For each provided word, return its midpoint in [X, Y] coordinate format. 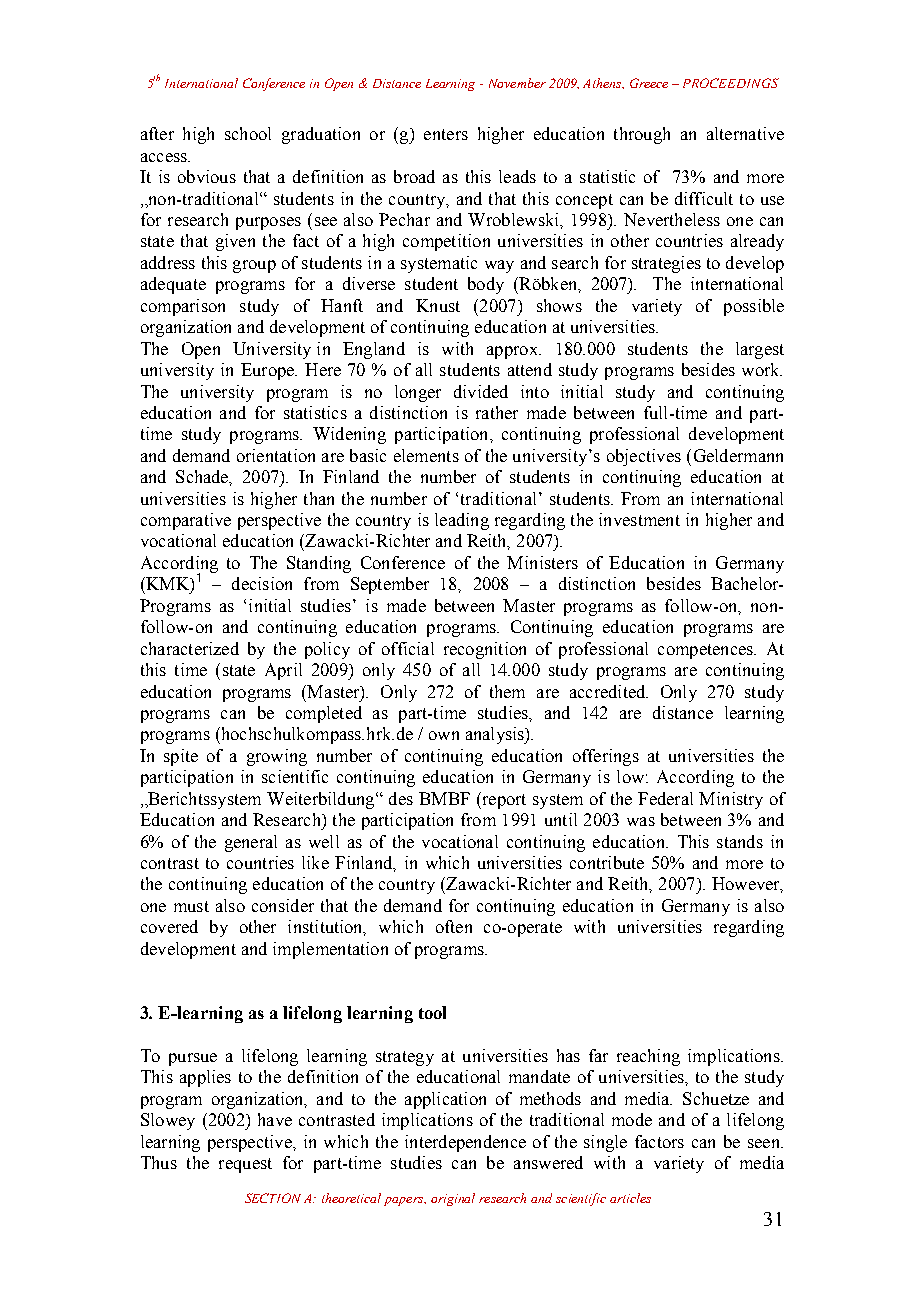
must [191, 906]
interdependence [465, 1143]
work [762, 369]
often [454, 926]
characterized [190, 648]
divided [481, 391]
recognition [485, 650]
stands [740, 841]
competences [706, 651]
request [245, 1165]
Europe [268, 371]
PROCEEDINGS [731, 83]
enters [446, 134]
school [248, 133]
